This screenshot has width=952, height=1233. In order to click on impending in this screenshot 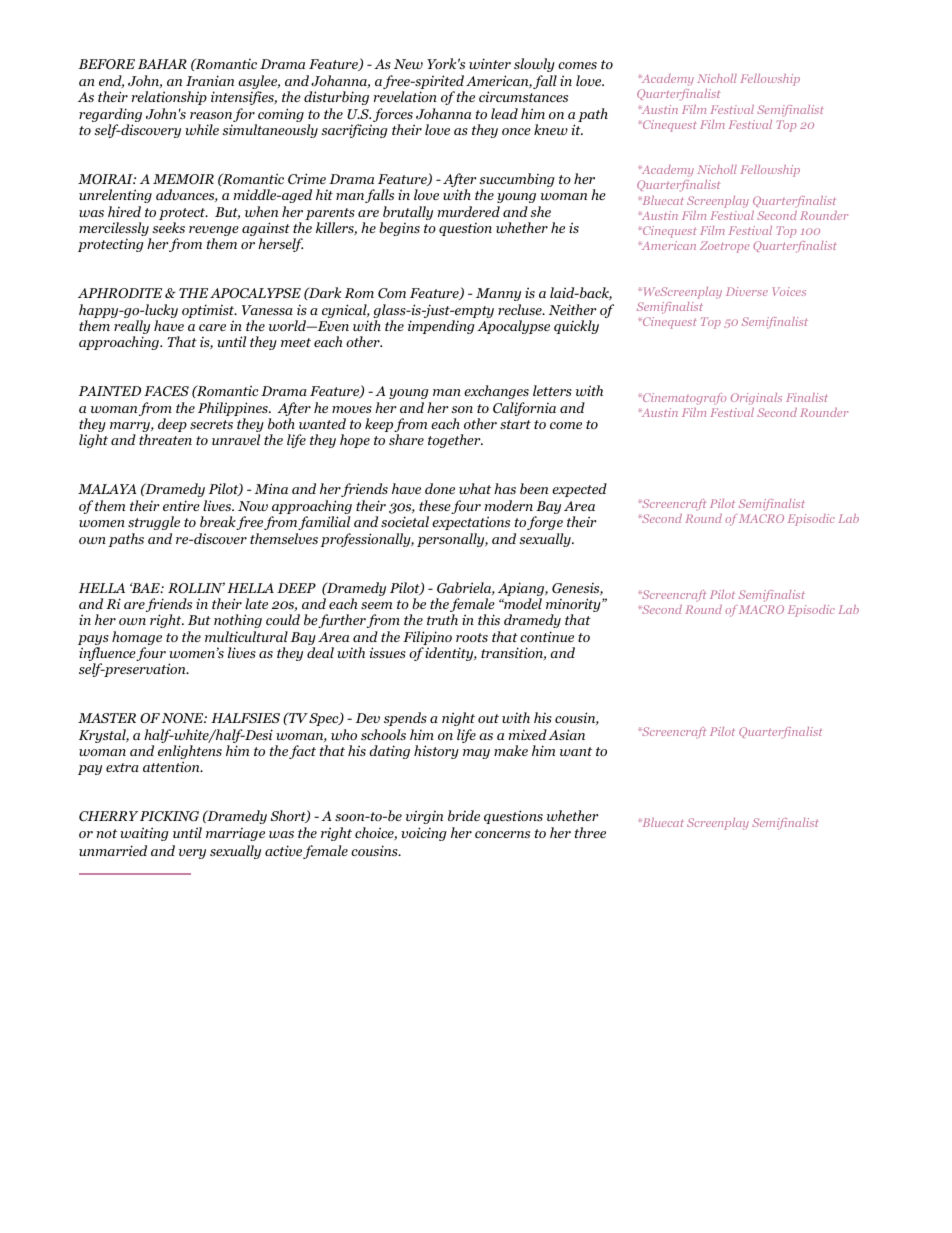, I will do `click(441, 327)`.
